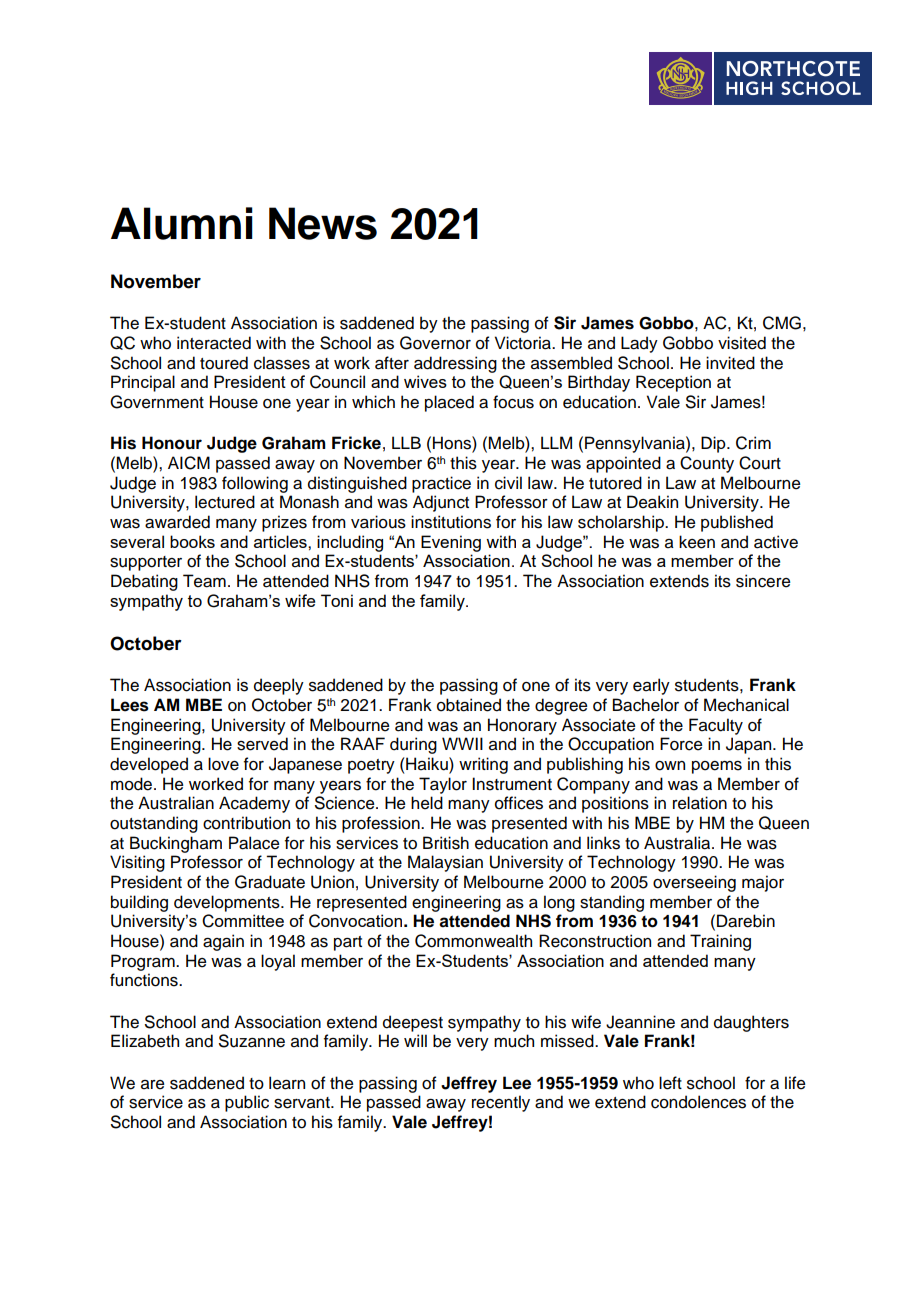 The image size is (924, 1307). What do you see at coordinates (501, 1103) in the screenshot?
I see `recently` at bounding box center [501, 1103].
